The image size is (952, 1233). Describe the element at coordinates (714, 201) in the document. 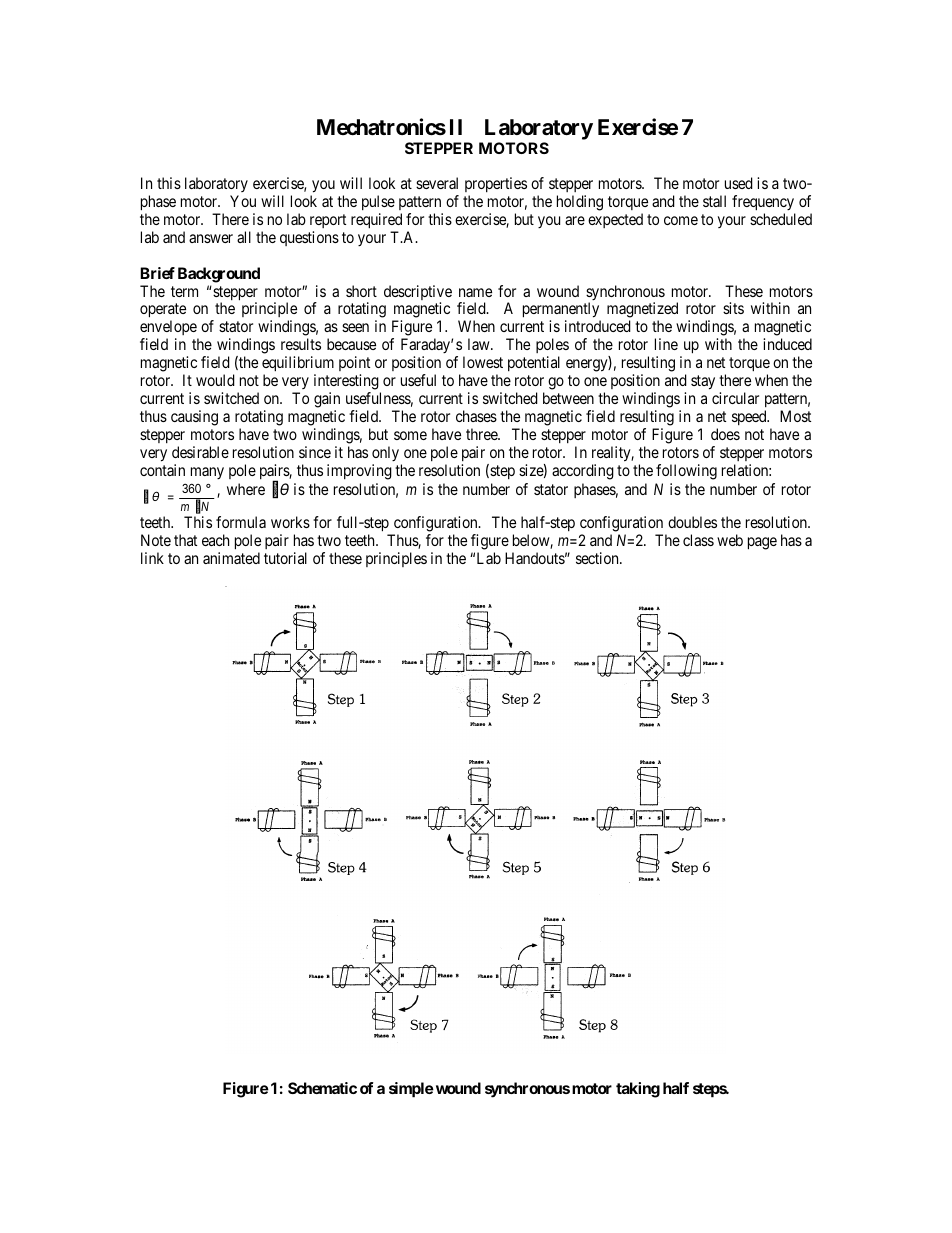

I see `stall` at that location.
